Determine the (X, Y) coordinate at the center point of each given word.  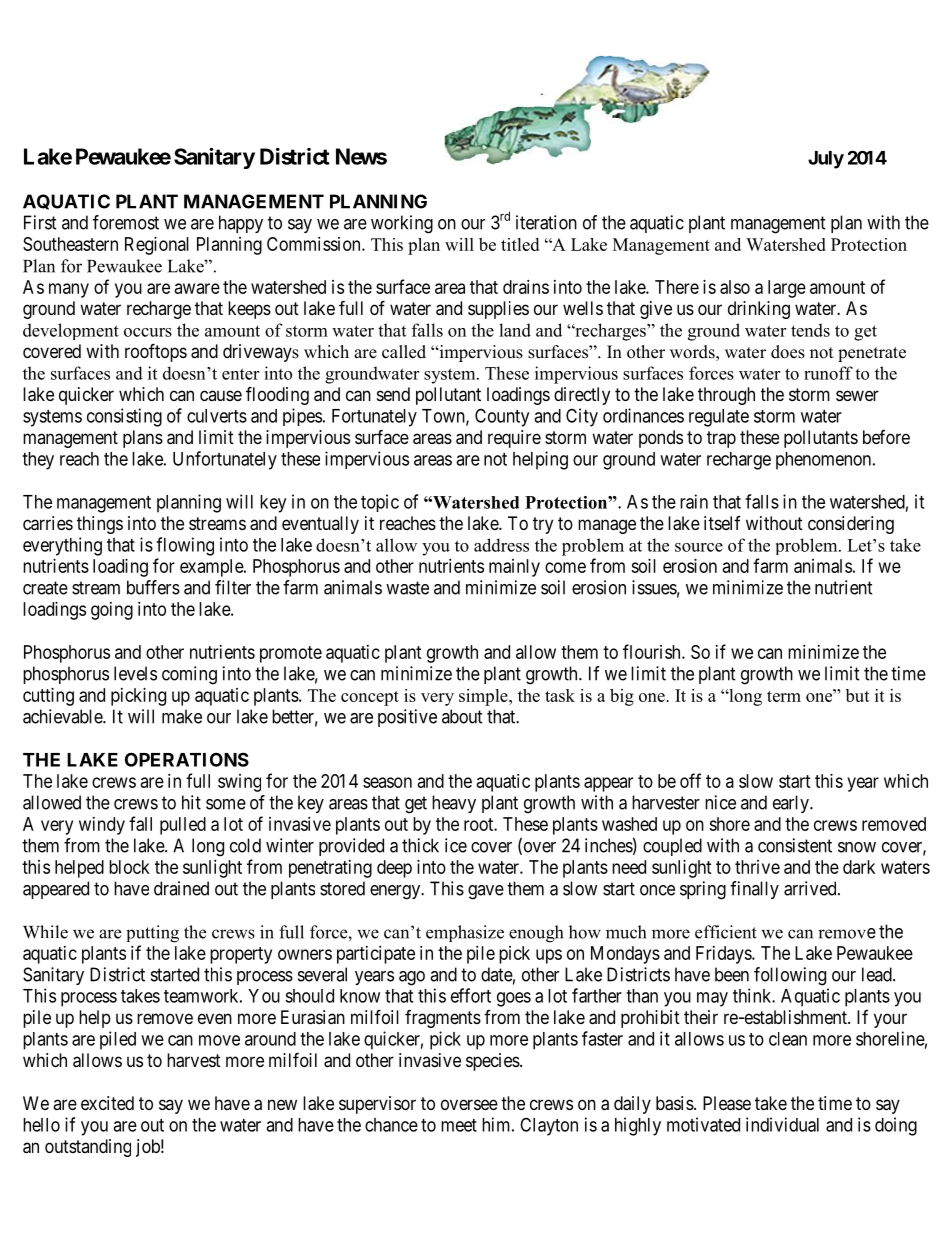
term (784, 696)
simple (484, 697)
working (402, 224)
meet (459, 1125)
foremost (126, 222)
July (826, 160)
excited (107, 1103)
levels (135, 673)
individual (782, 1124)
